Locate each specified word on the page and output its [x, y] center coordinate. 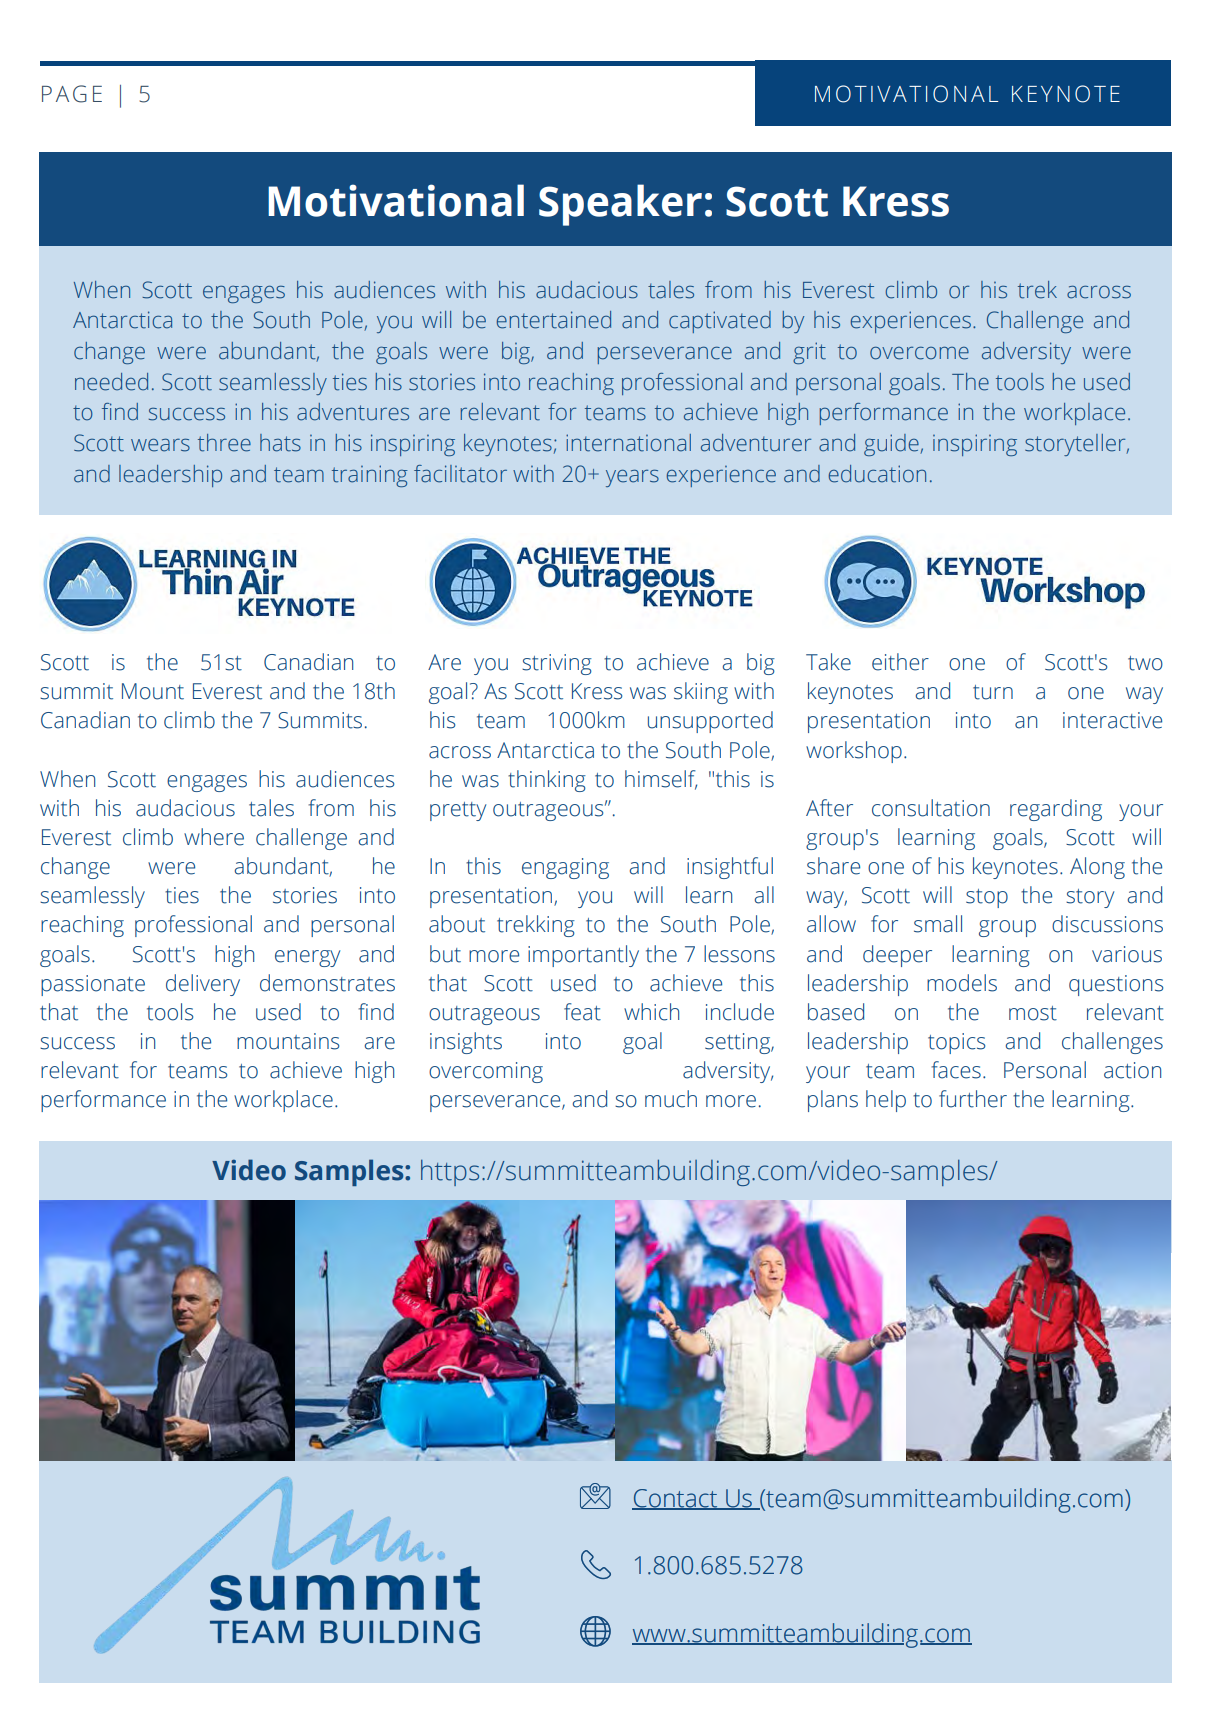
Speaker [620, 205]
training [370, 476]
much [671, 1099]
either [900, 662]
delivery [203, 985]
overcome [919, 353]
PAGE [72, 94]
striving [557, 664]
